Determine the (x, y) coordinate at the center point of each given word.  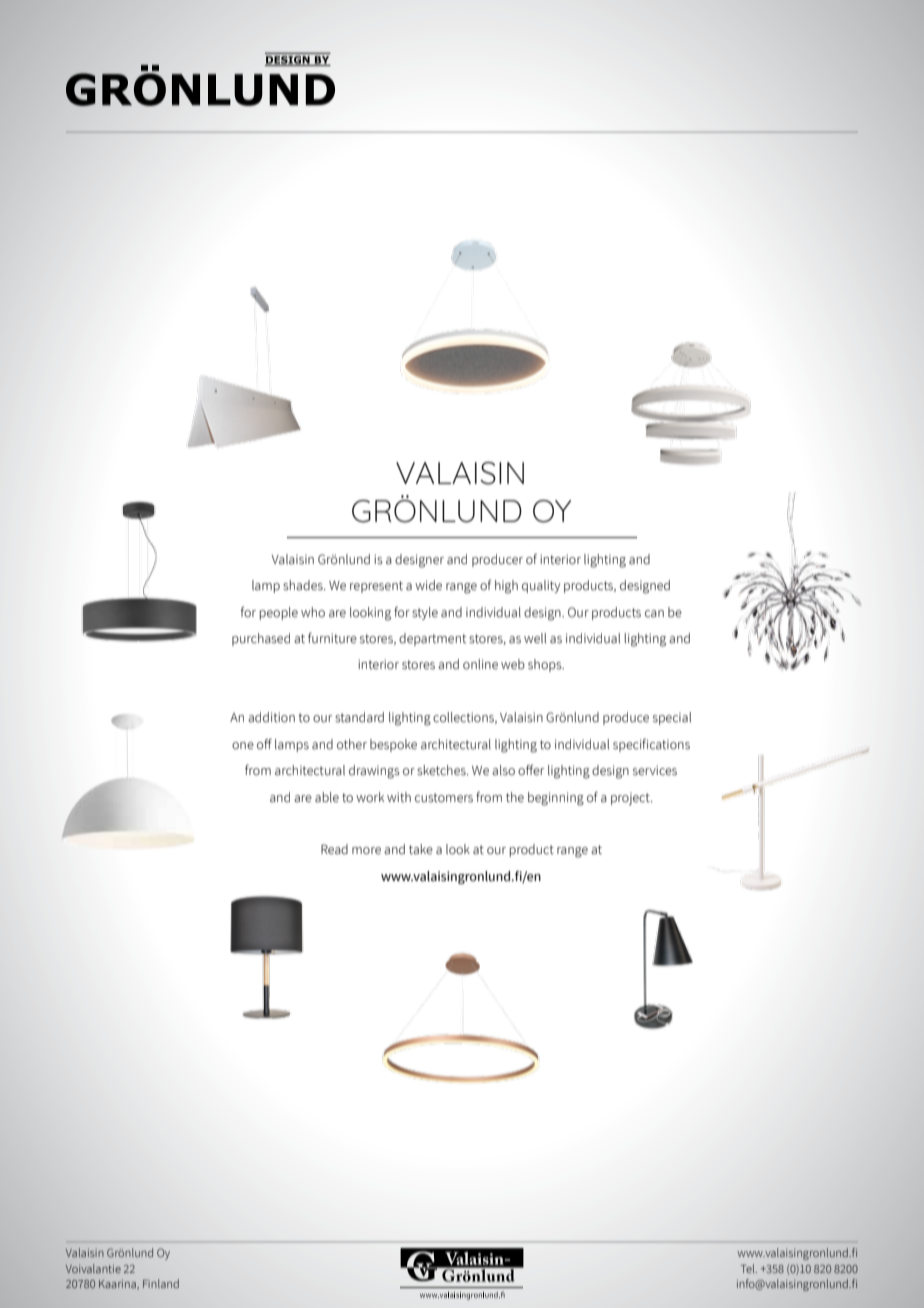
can (654, 613)
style (425, 613)
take (421, 849)
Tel (749, 1268)
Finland (161, 1283)
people (279, 613)
